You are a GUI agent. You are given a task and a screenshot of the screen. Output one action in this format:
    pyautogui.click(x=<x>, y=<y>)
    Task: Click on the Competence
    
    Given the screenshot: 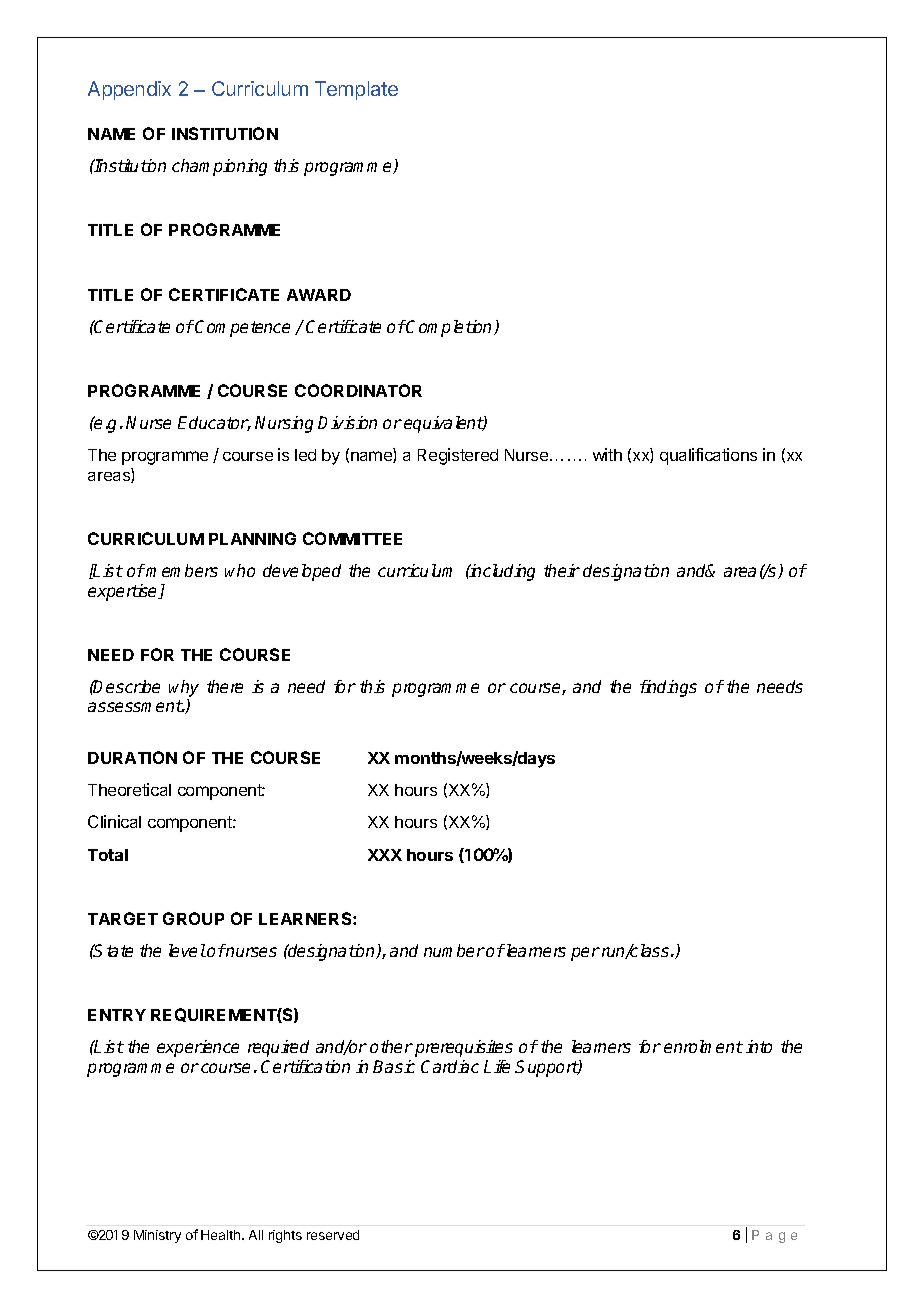 What is the action you would take?
    pyautogui.click(x=242, y=328)
